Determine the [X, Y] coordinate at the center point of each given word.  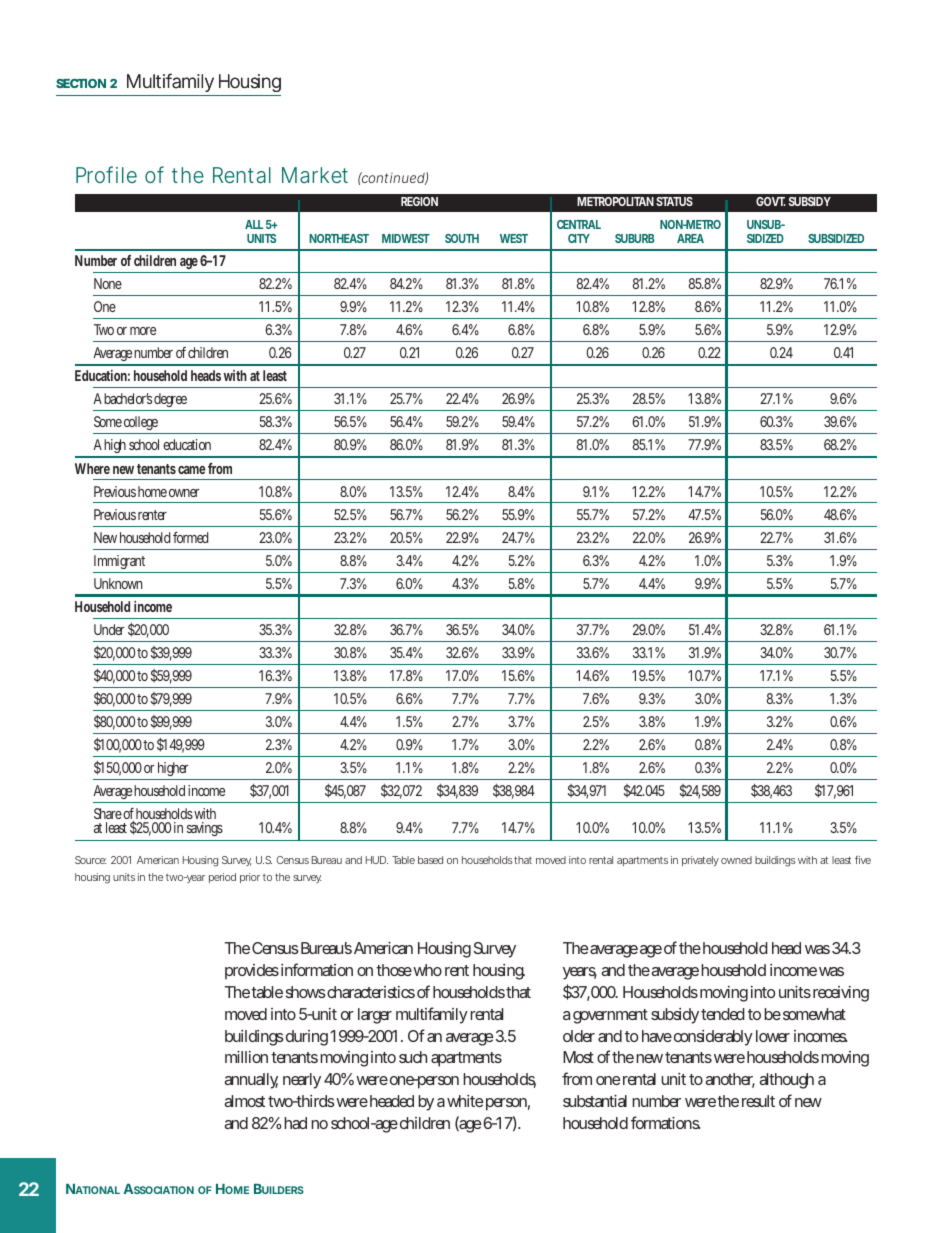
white [465, 1101]
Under [109, 629]
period [222, 878]
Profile [106, 174]
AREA [690, 238]
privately [700, 861]
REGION [419, 201]
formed [190, 537]
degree [170, 402]
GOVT [771, 201]
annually [251, 1081]
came [191, 470]
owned [736, 860]
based [430, 860]
